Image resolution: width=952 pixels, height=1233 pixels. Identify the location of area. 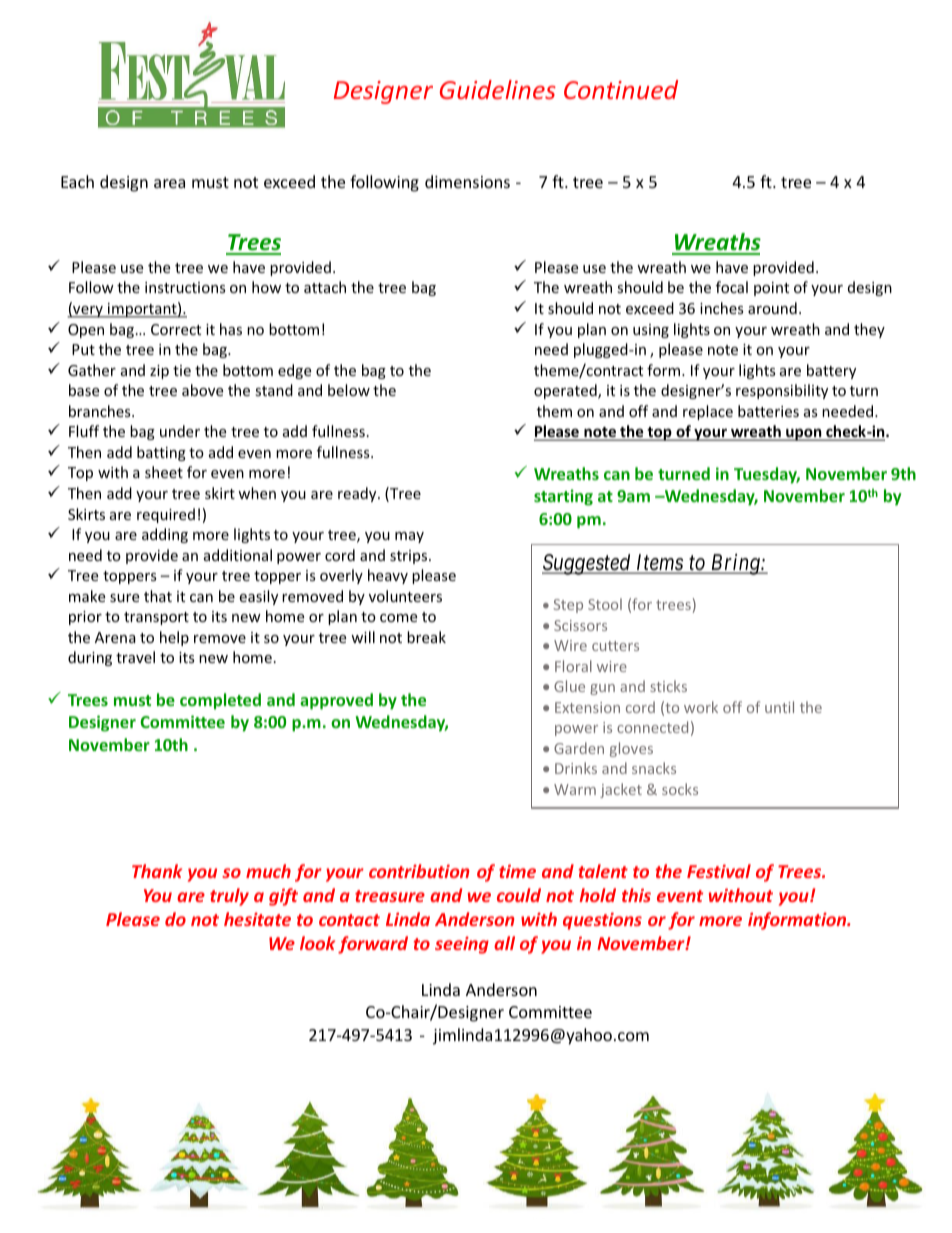
(169, 183).
